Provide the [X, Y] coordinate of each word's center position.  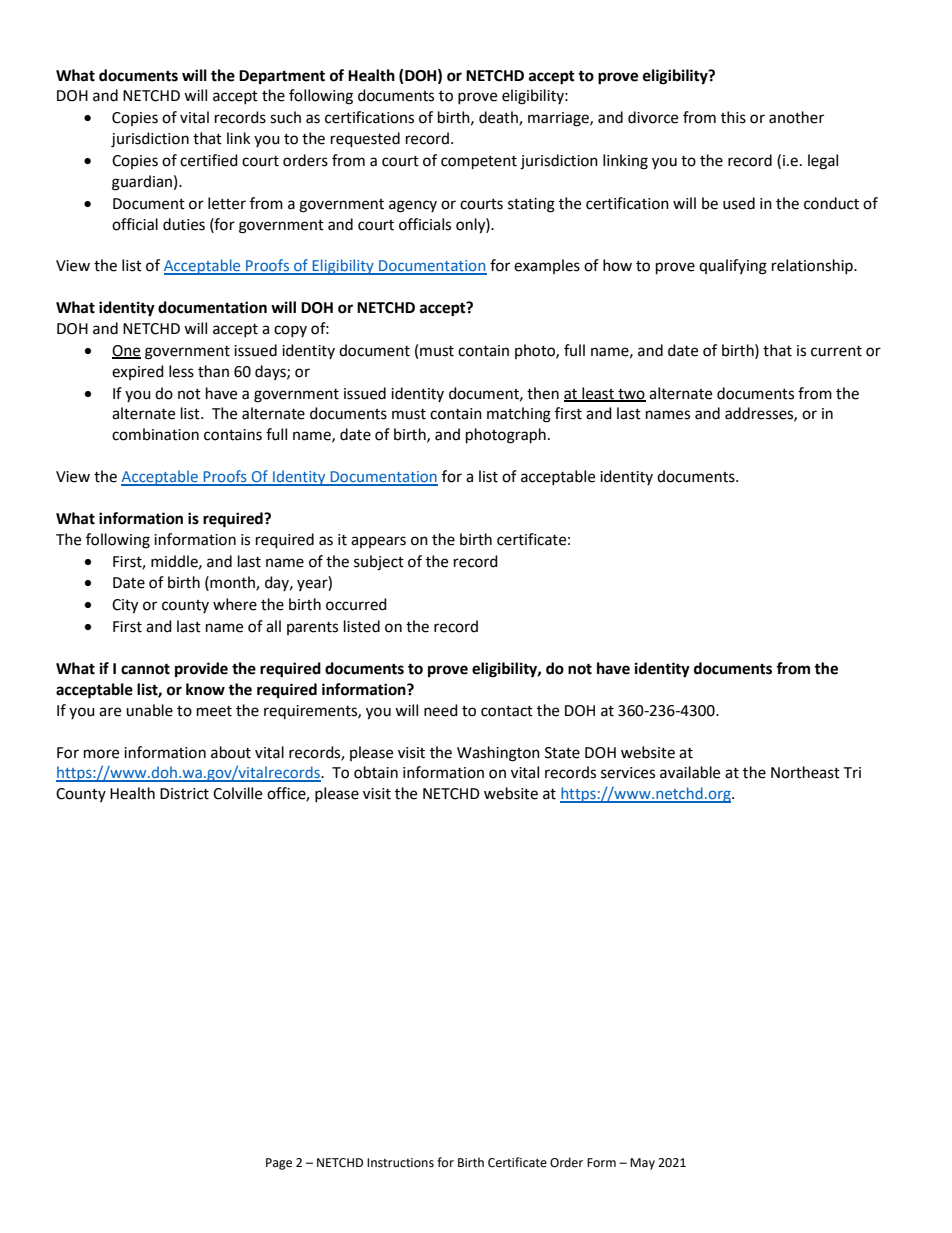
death [499, 118]
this [733, 117]
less [181, 371]
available [690, 772]
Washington [498, 754]
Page [279, 1164]
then [543, 393]
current [836, 351]
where [235, 604]
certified [209, 160]
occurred [356, 604]
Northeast [805, 772]
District [184, 794]
